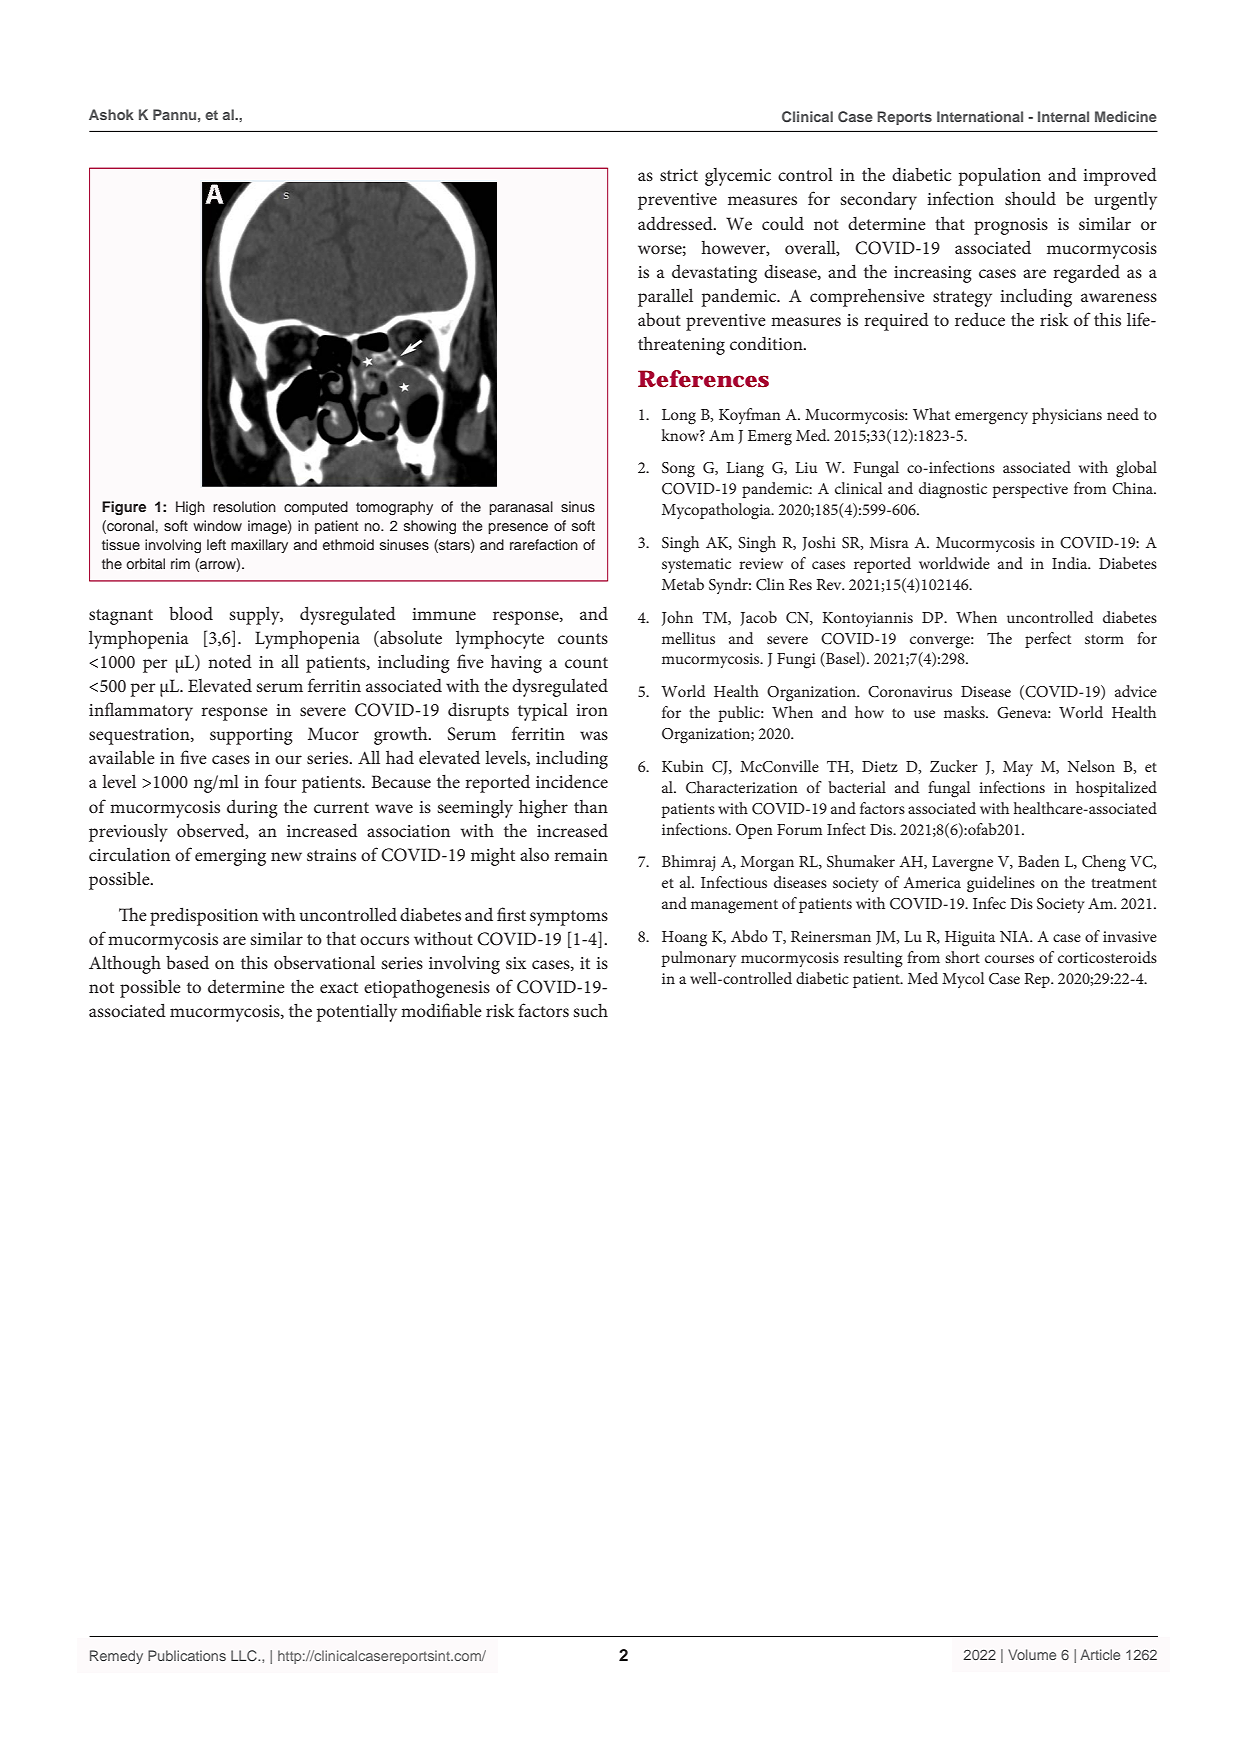 This screenshot has height=1762, width=1246. Describe the element at coordinates (357, 1012) in the screenshot. I see `potentially` at that location.
